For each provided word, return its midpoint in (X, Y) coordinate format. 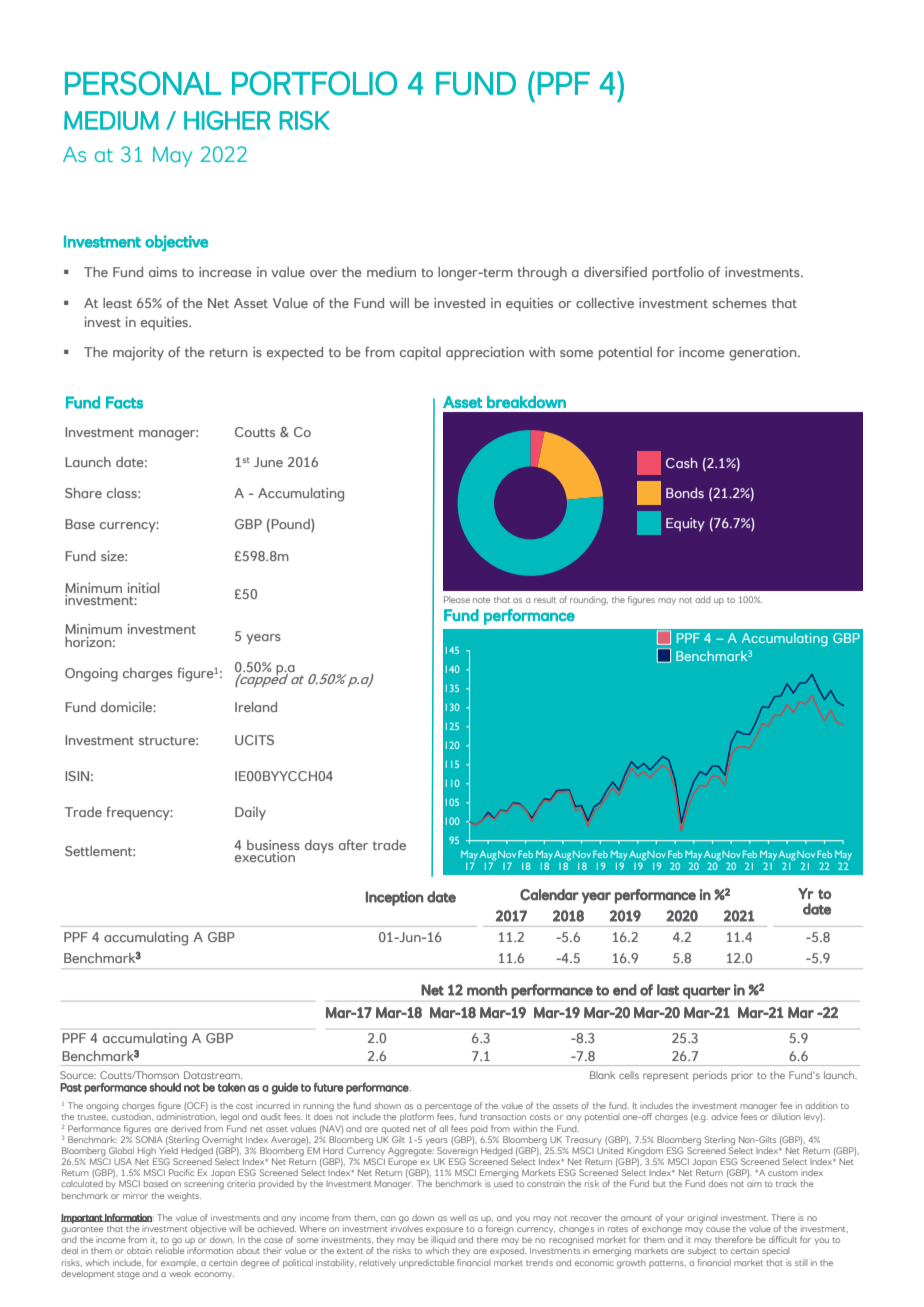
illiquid (444, 1242)
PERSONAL (143, 83)
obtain (139, 1250)
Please (457, 599)
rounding (589, 601)
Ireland (256, 707)
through (542, 274)
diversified (615, 271)
